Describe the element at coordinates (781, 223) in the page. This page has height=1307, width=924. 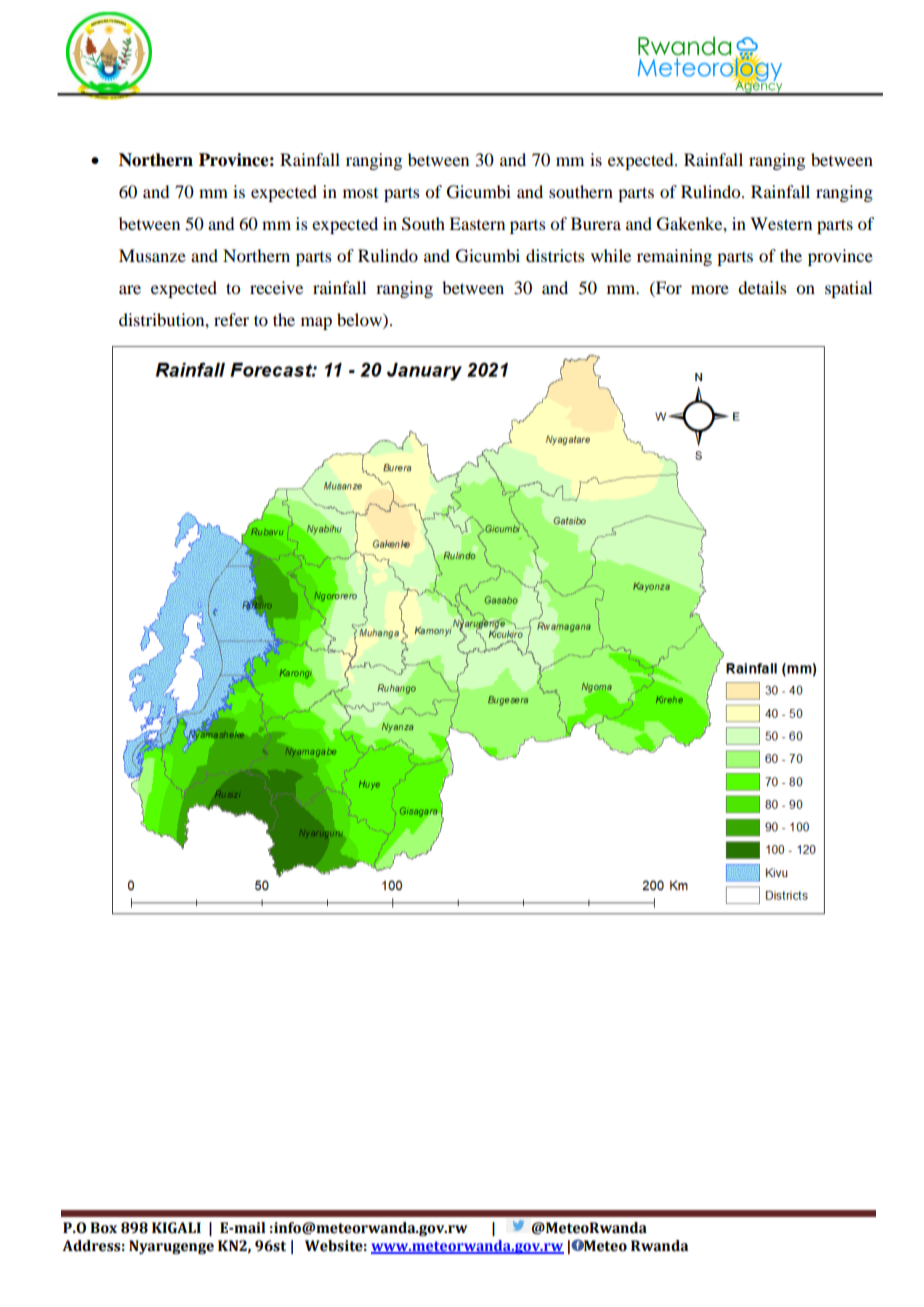
I see `Western` at that location.
